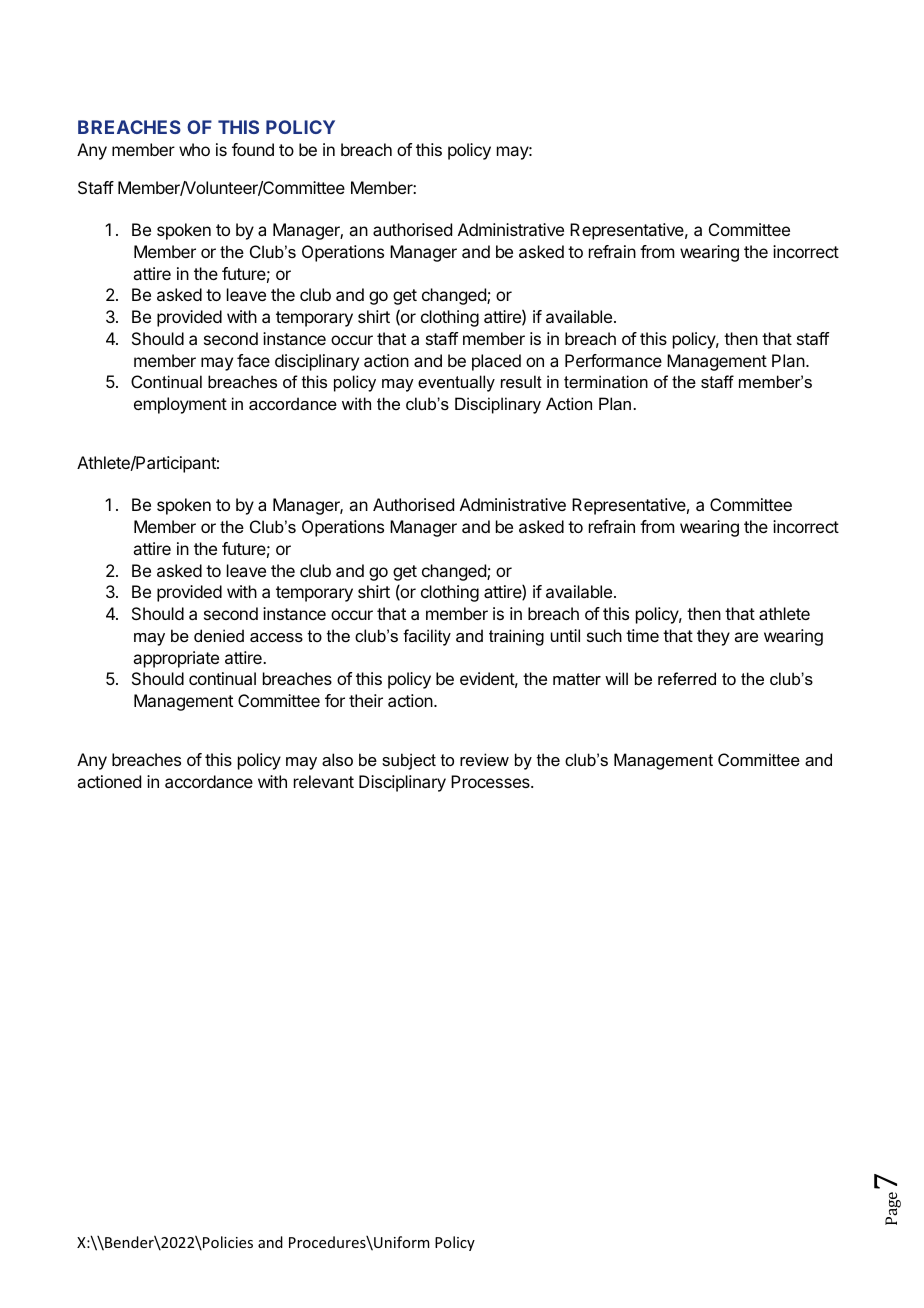 This image has height=1308, width=924. What do you see at coordinates (484, 759) in the image?
I see `review` at bounding box center [484, 759].
